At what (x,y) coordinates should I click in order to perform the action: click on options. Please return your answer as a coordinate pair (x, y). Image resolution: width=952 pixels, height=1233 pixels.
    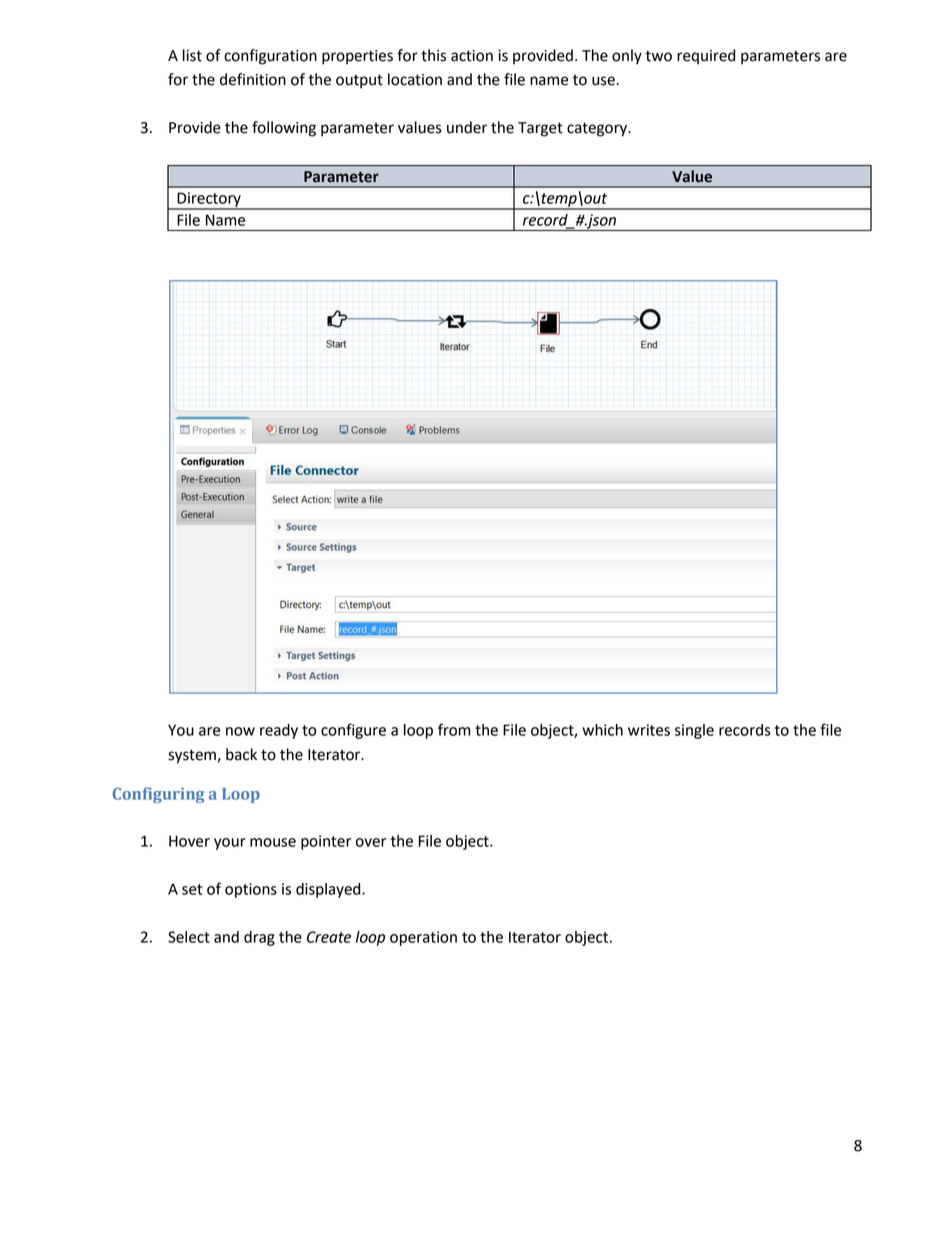
    Looking at the image, I should click on (251, 890).
